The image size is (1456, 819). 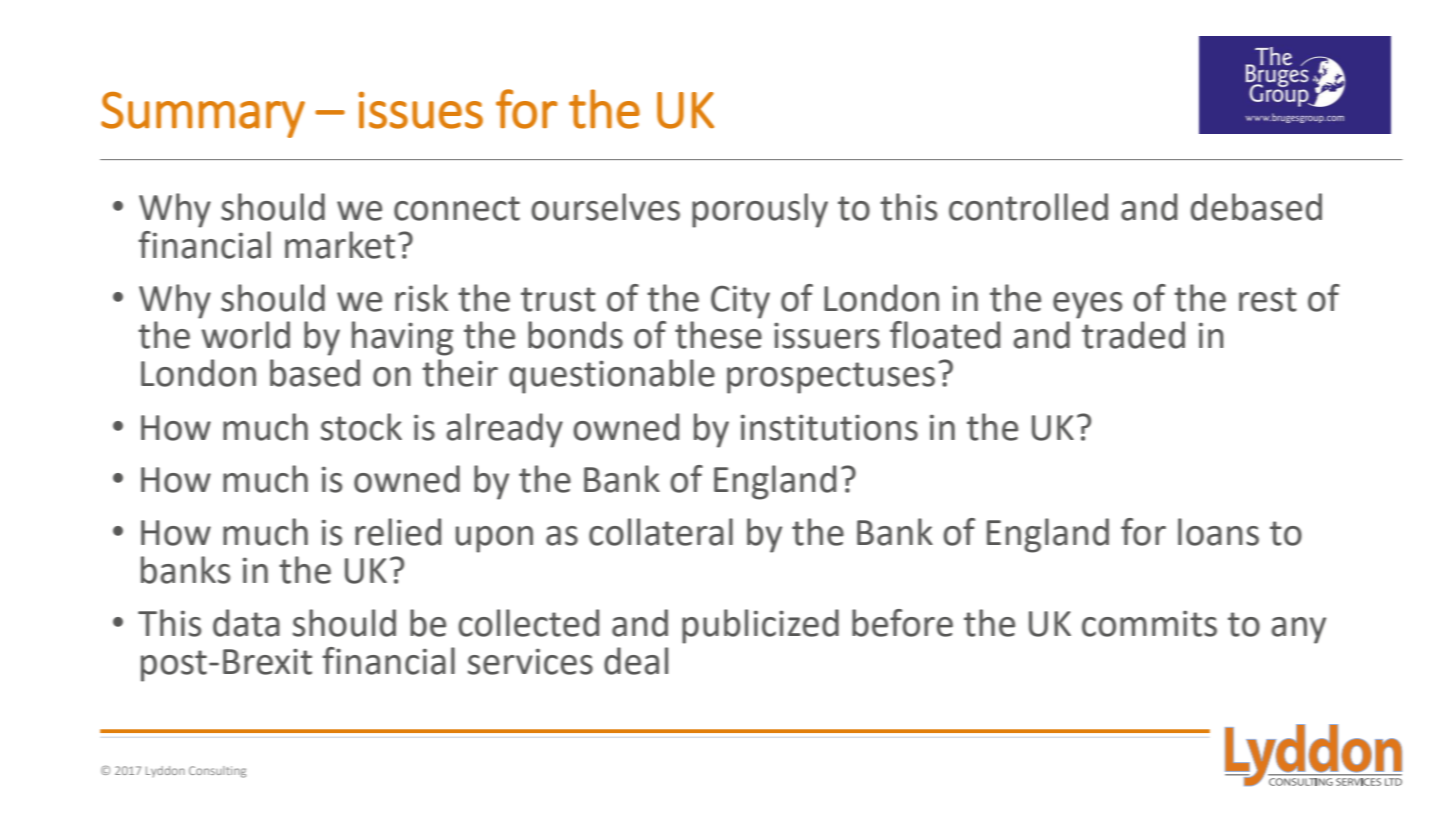 I want to click on issues, so click(x=421, y=110).
